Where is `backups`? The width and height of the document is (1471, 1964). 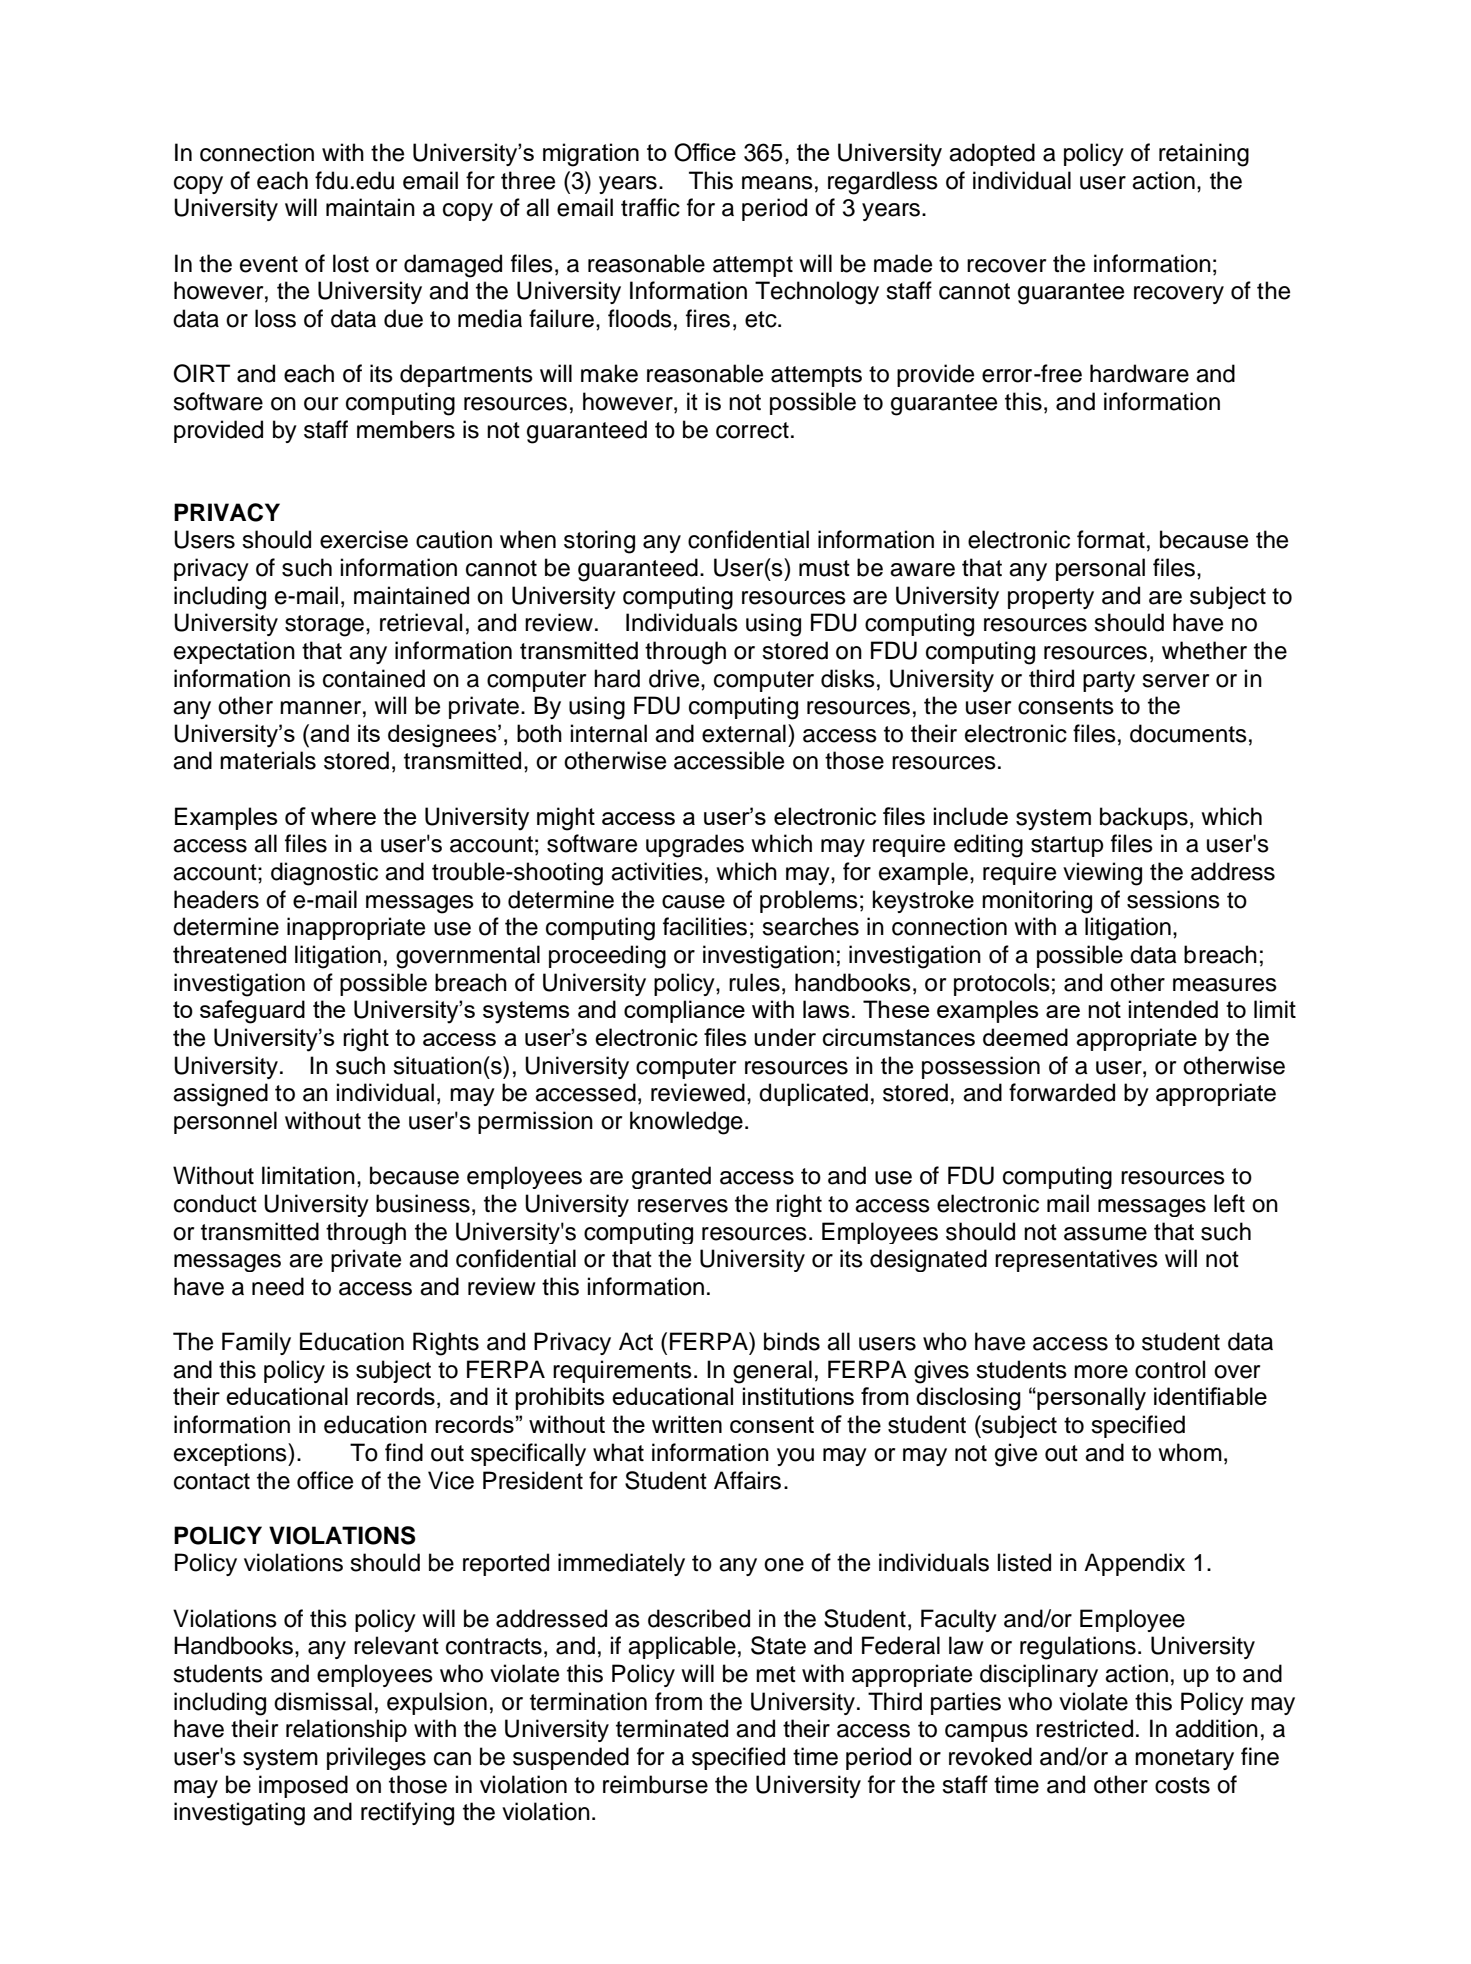 backups is located at coordinates (1144, 818).
